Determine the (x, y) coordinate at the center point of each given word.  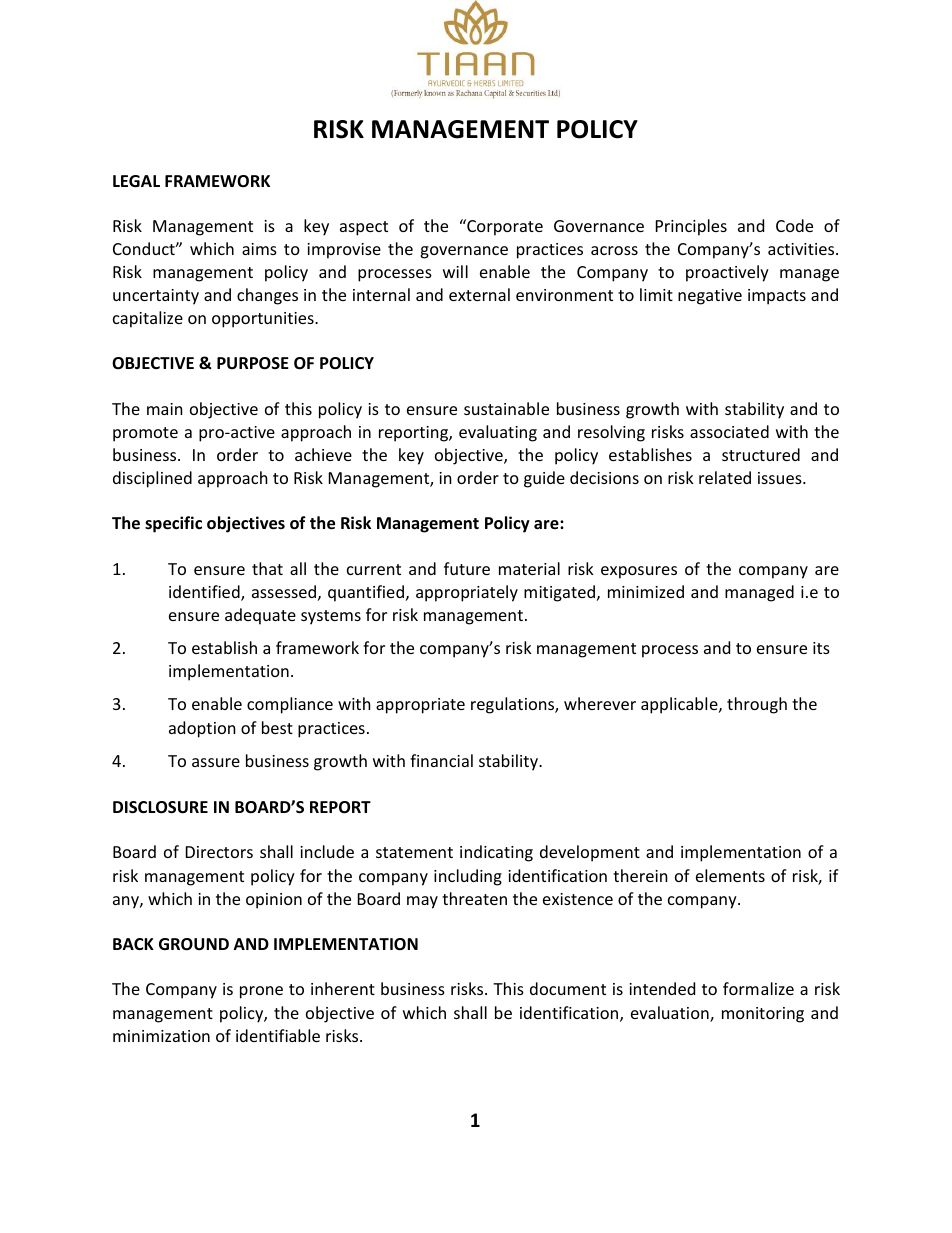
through (757, 705)
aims (259, 249)
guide (544, 479)
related (725, 477)
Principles (691, 227)
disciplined (152, 479)
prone (261, 992)
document (568, 988)
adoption (202, 729)
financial (441, 760)
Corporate (504, 227)
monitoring (763, 1015)
